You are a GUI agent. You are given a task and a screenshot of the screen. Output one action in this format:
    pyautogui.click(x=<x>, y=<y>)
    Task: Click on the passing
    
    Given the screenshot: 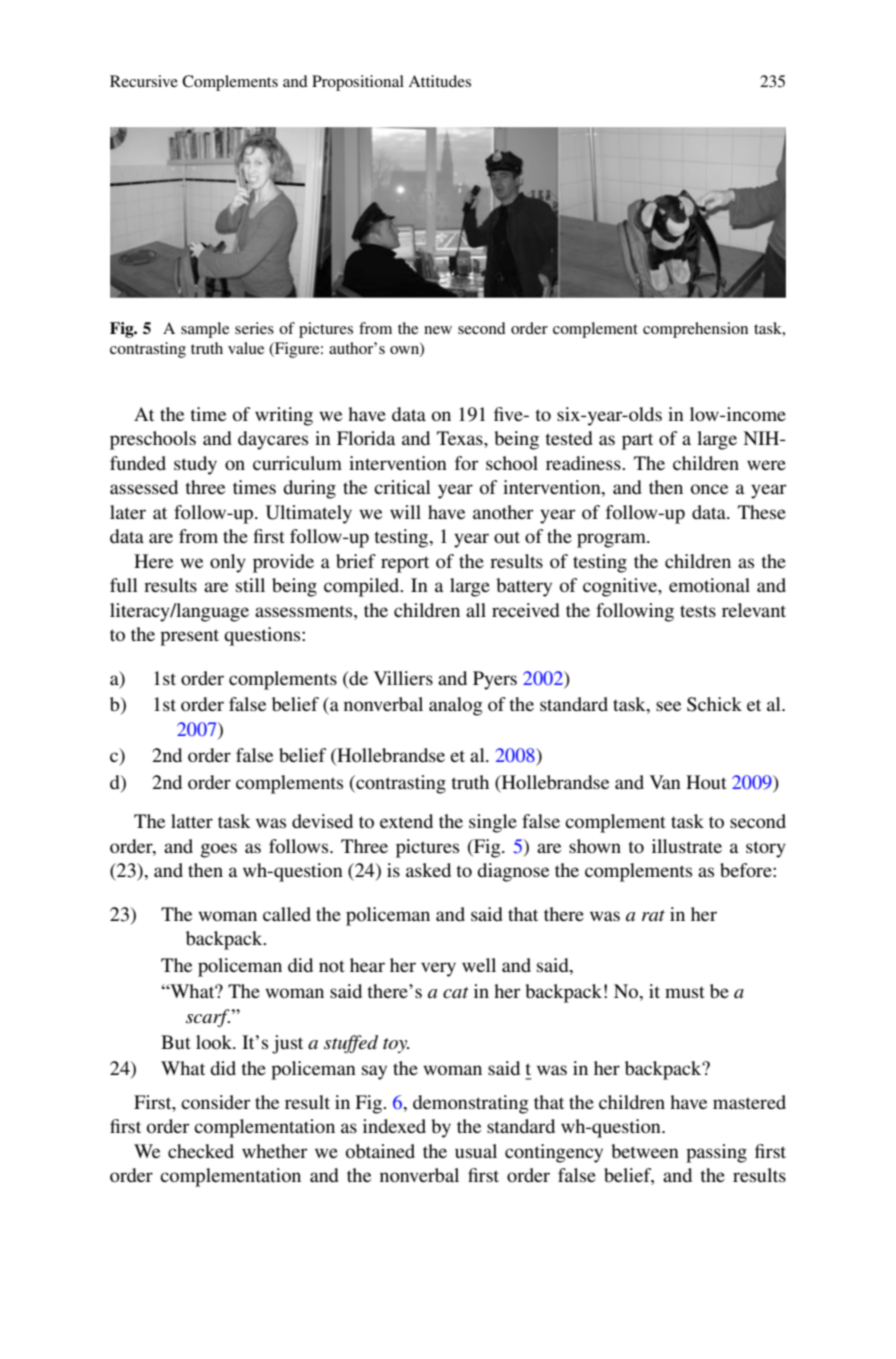 What is the action you would take?
    pyautogui.click(x=716, y=1153)
